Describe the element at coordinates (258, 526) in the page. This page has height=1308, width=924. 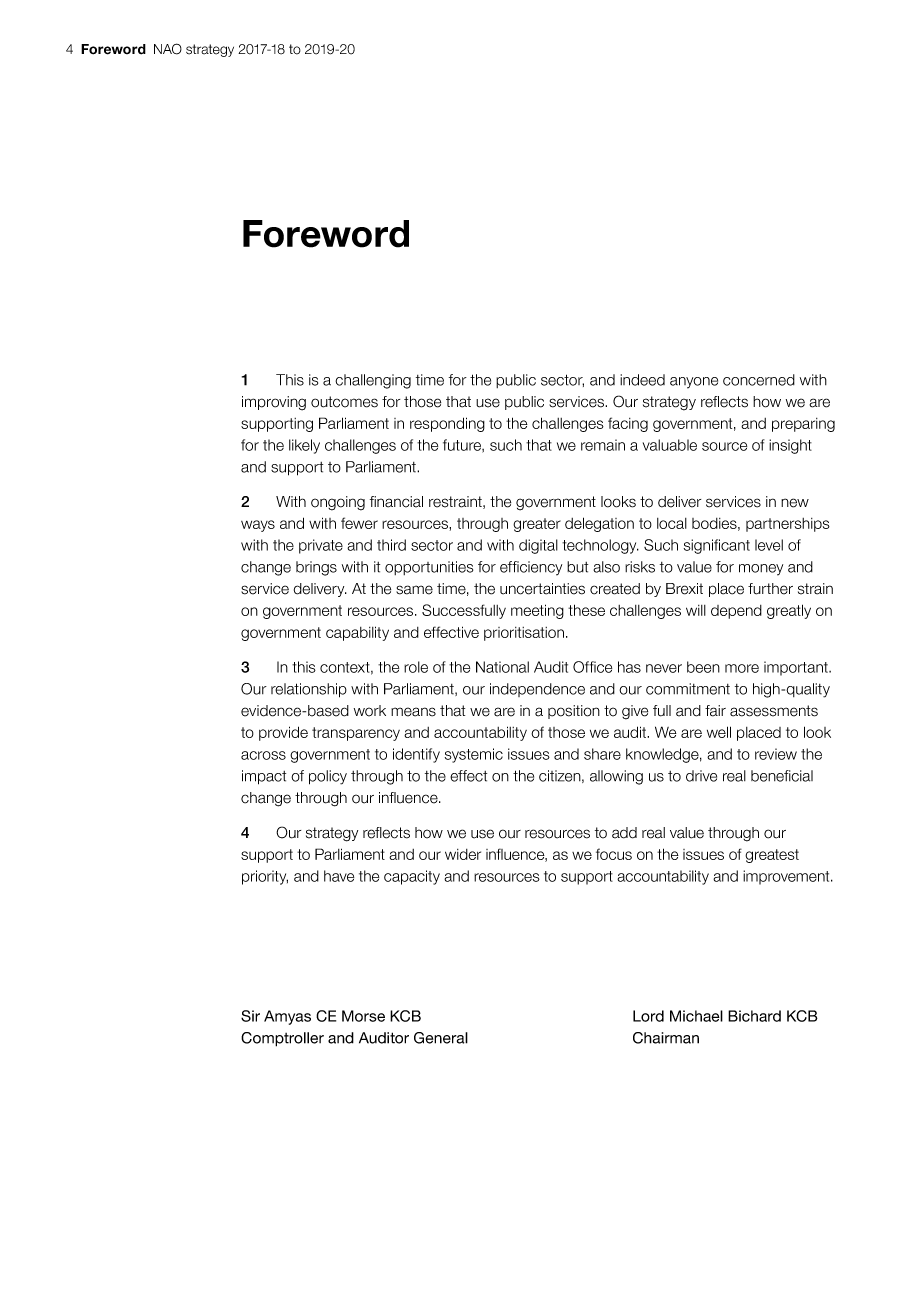
I see `ways` at that location.
